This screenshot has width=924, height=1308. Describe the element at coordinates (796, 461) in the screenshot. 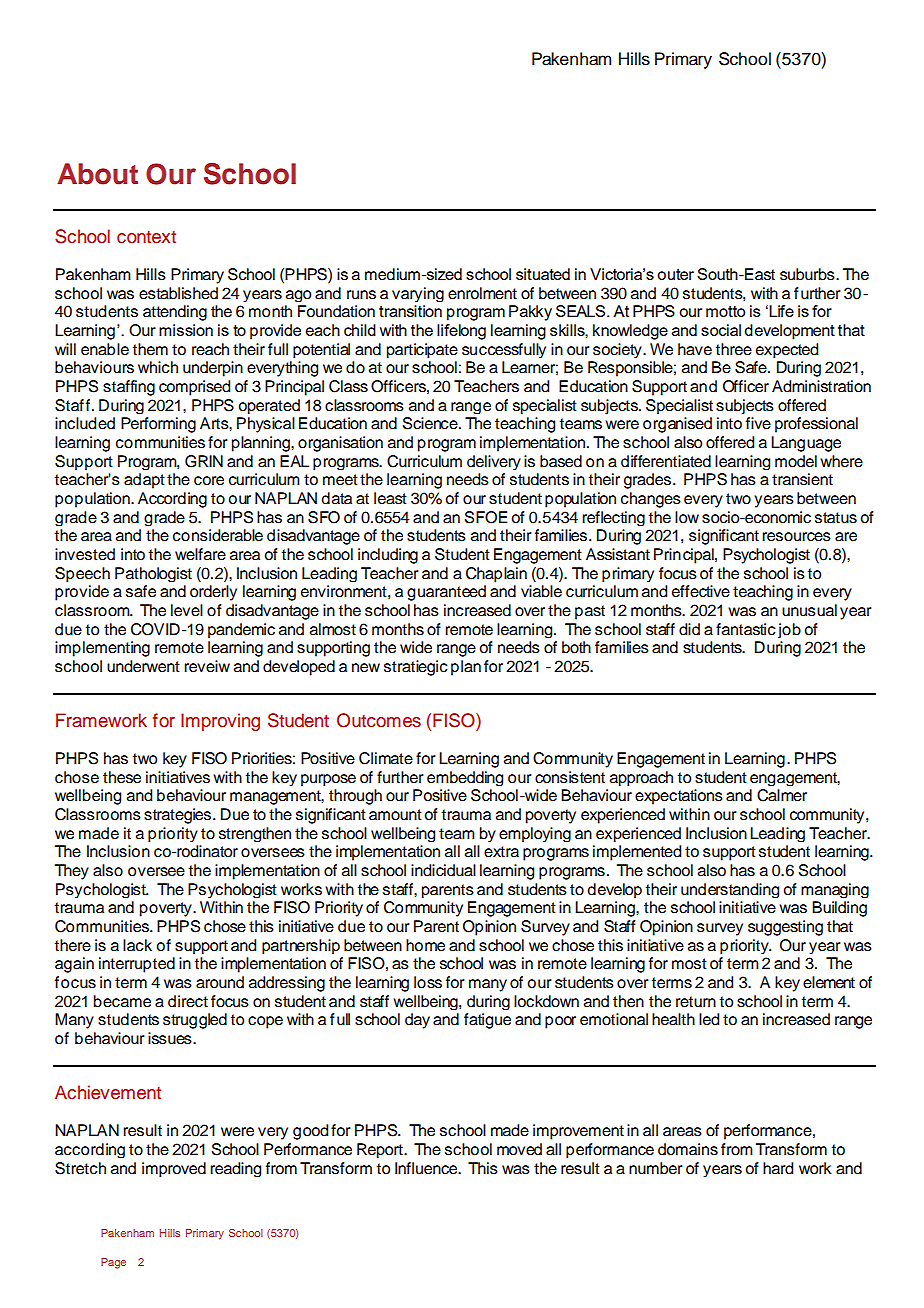

I see `model` at that location.
